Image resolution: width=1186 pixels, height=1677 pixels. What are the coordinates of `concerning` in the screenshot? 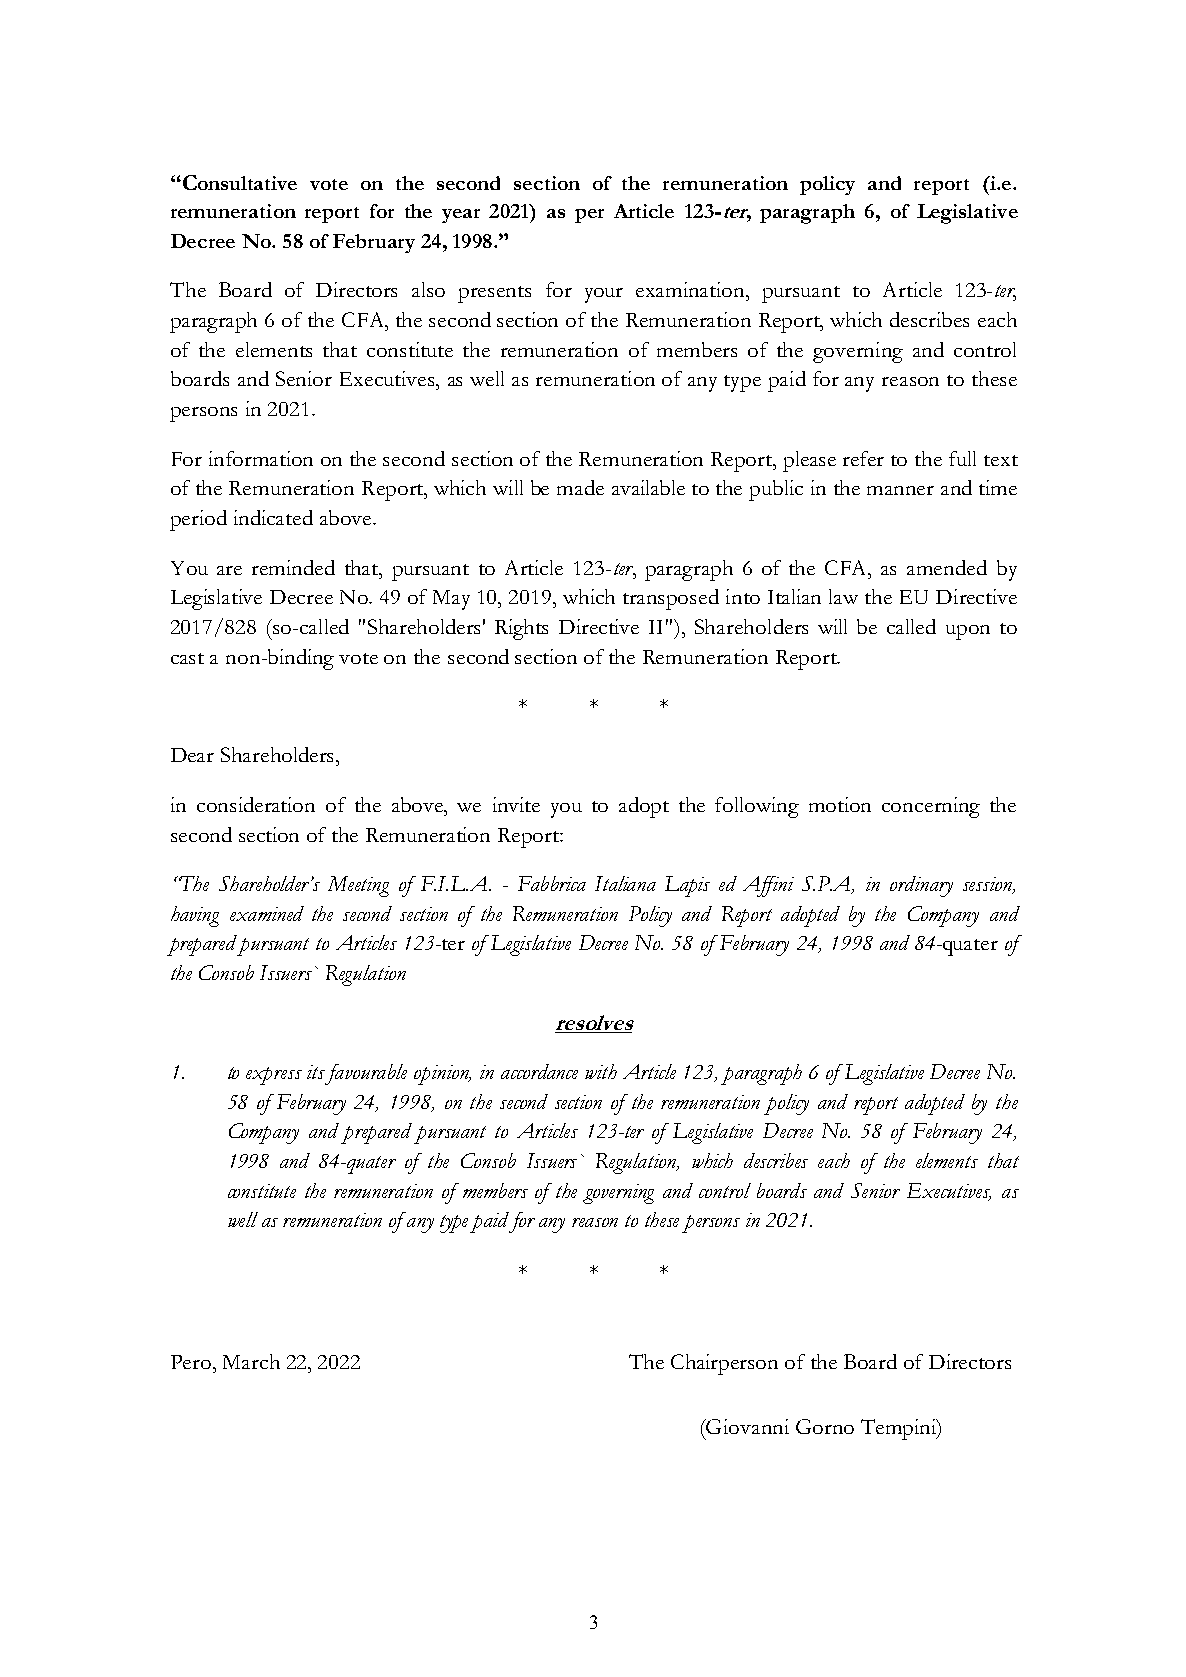 It's located at (931, 807).
